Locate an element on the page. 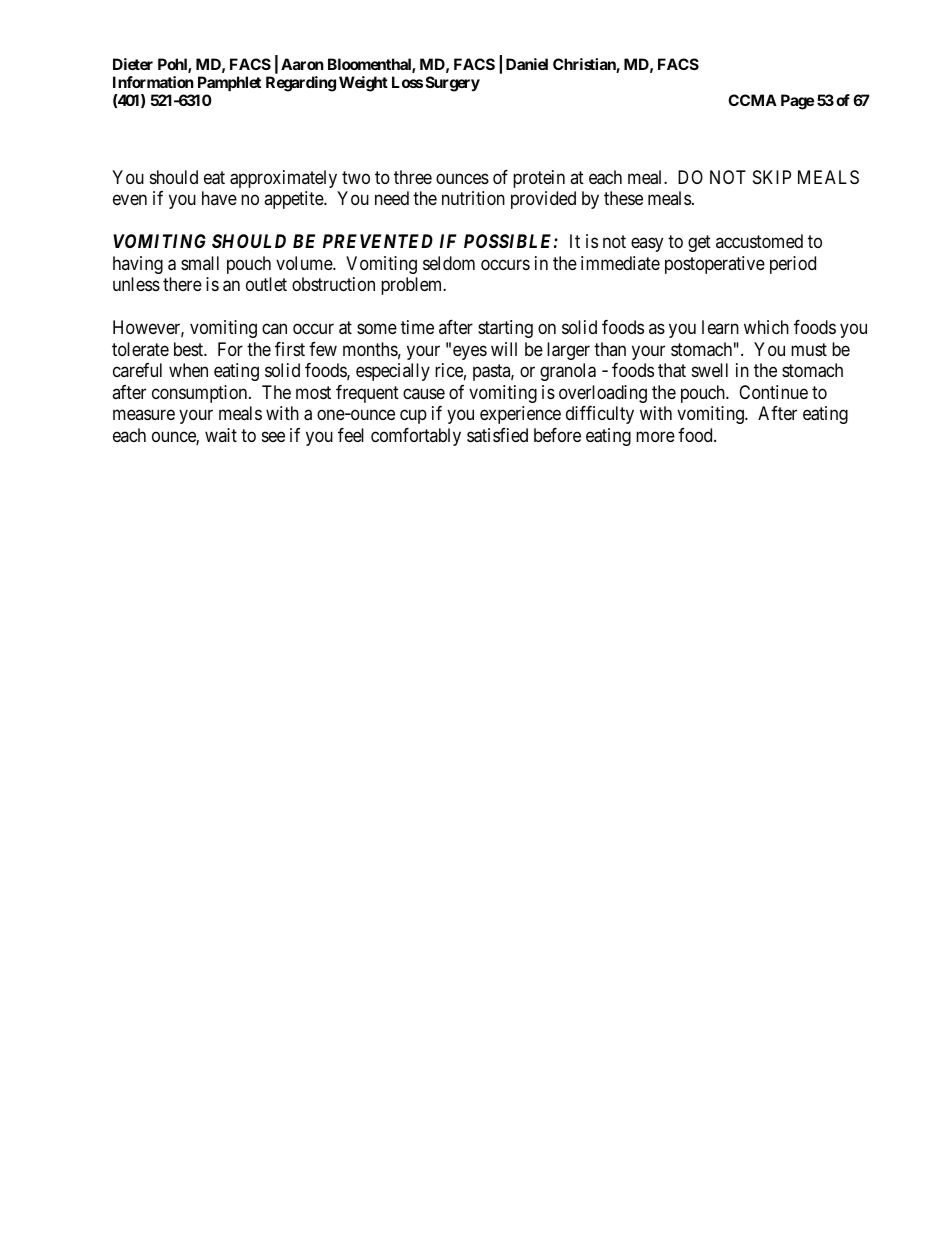 The width and height of the document is (952, 1233). three is located at coordinates (413, 177).
